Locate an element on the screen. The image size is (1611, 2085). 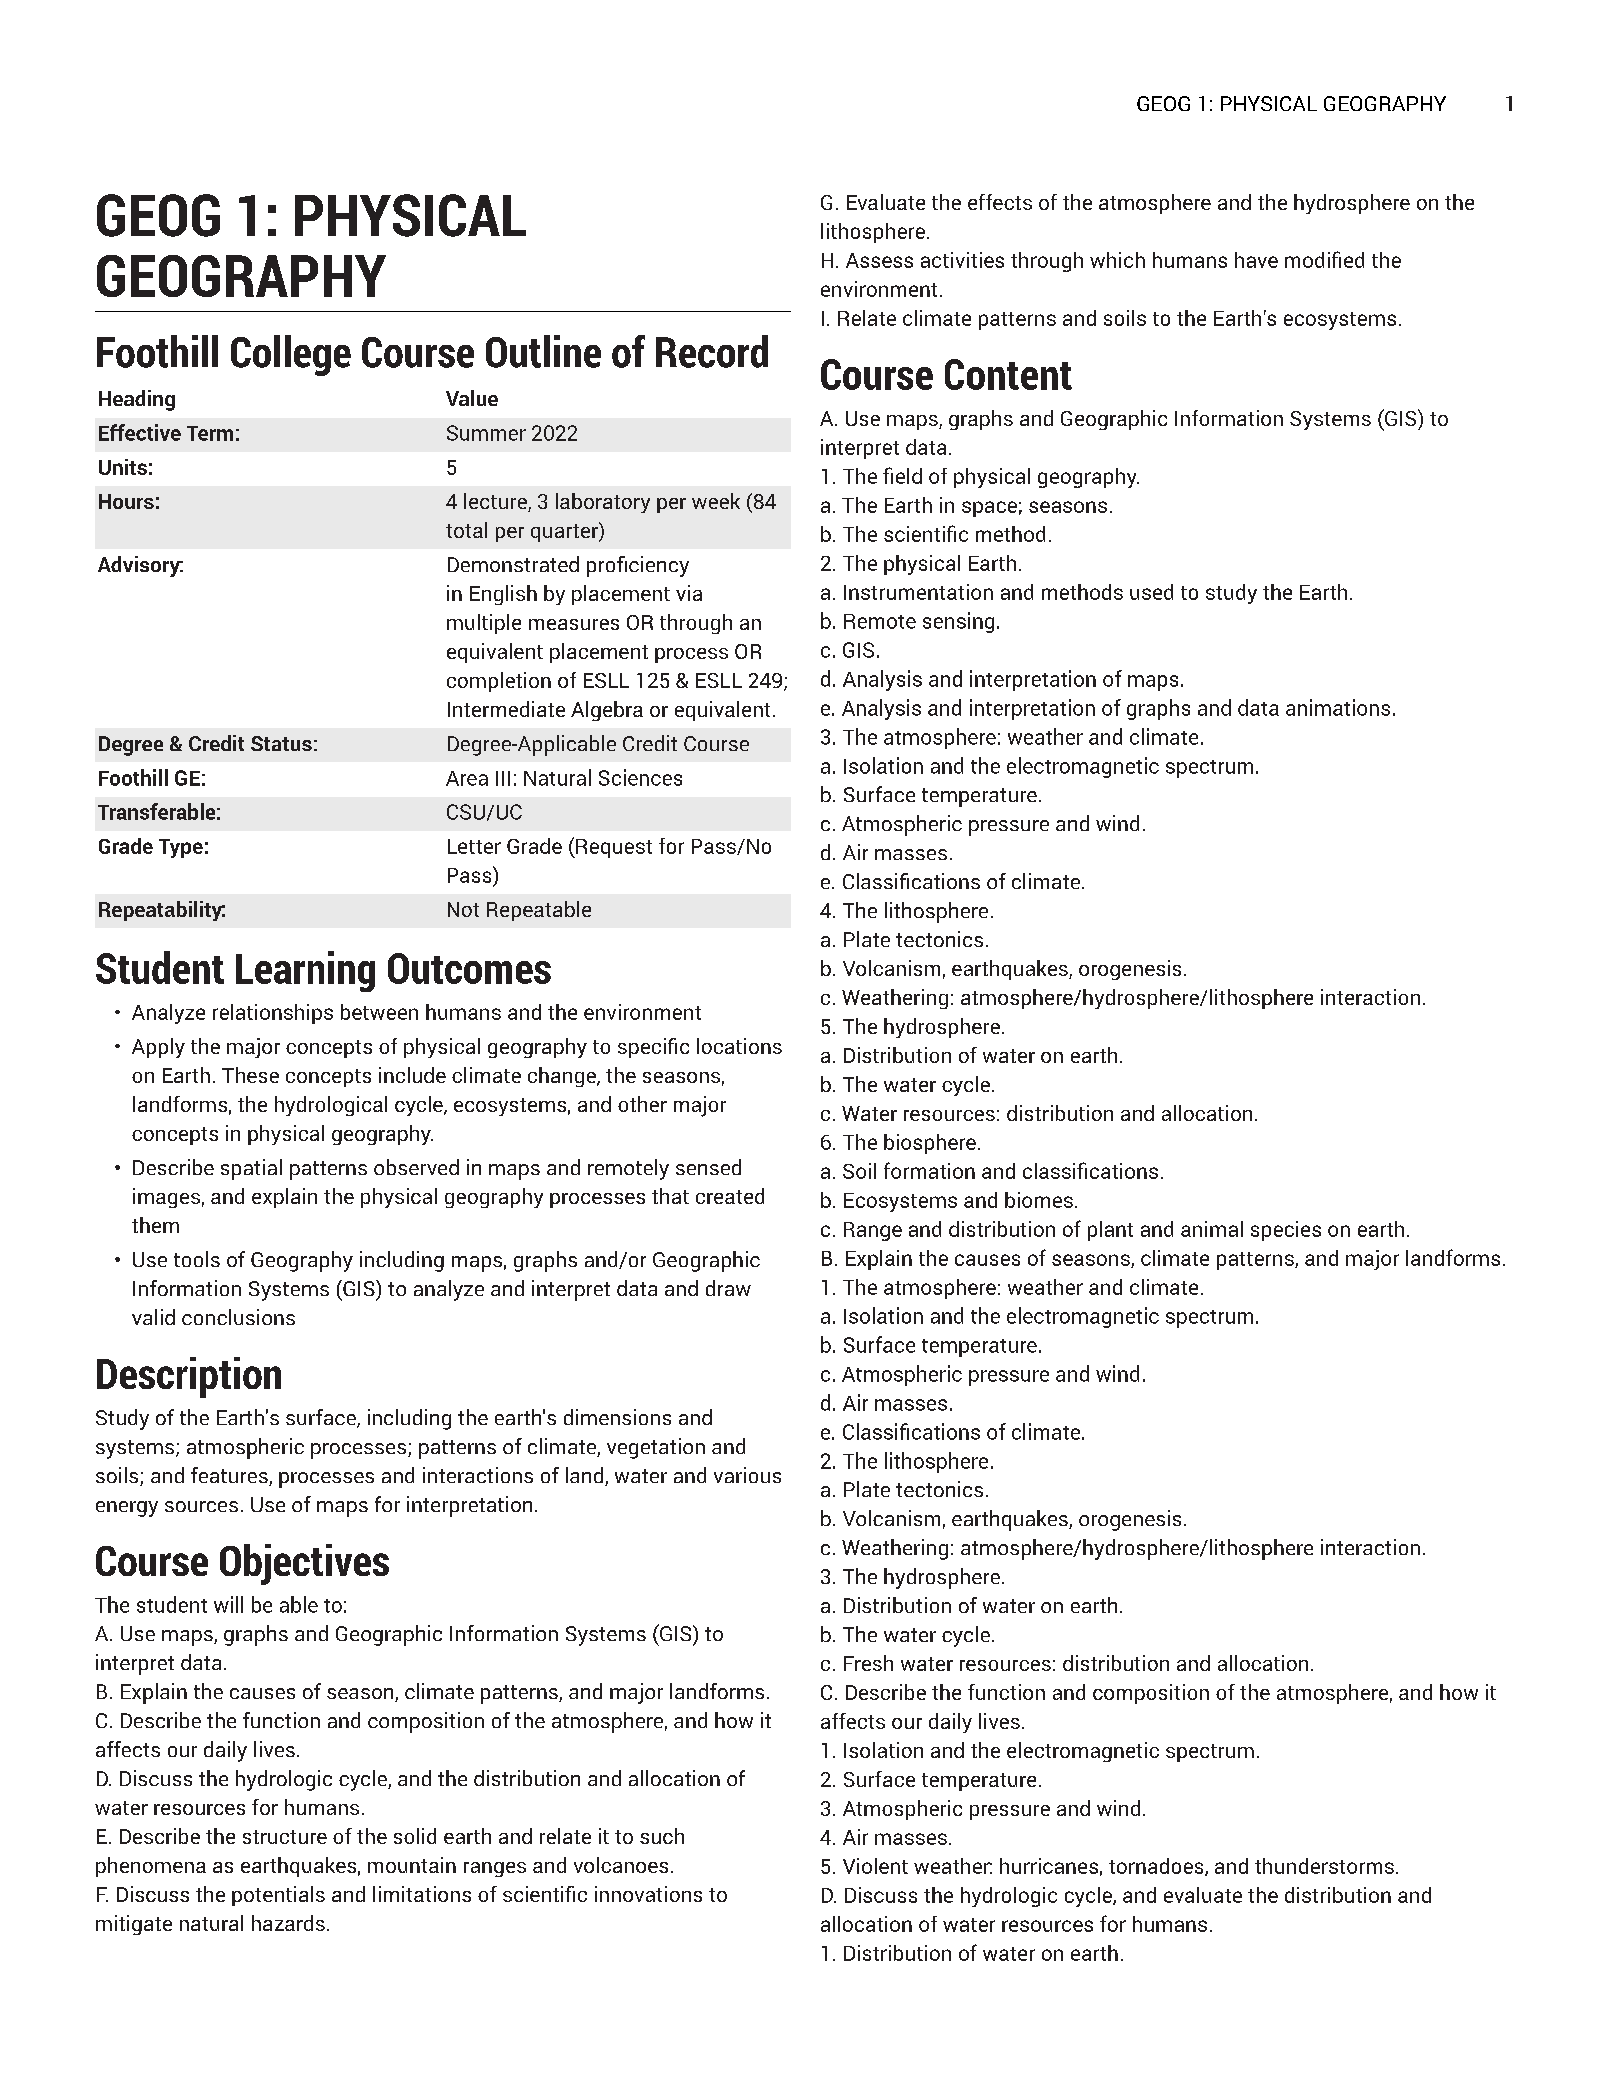
Record is located at coordinates (712, 351).
